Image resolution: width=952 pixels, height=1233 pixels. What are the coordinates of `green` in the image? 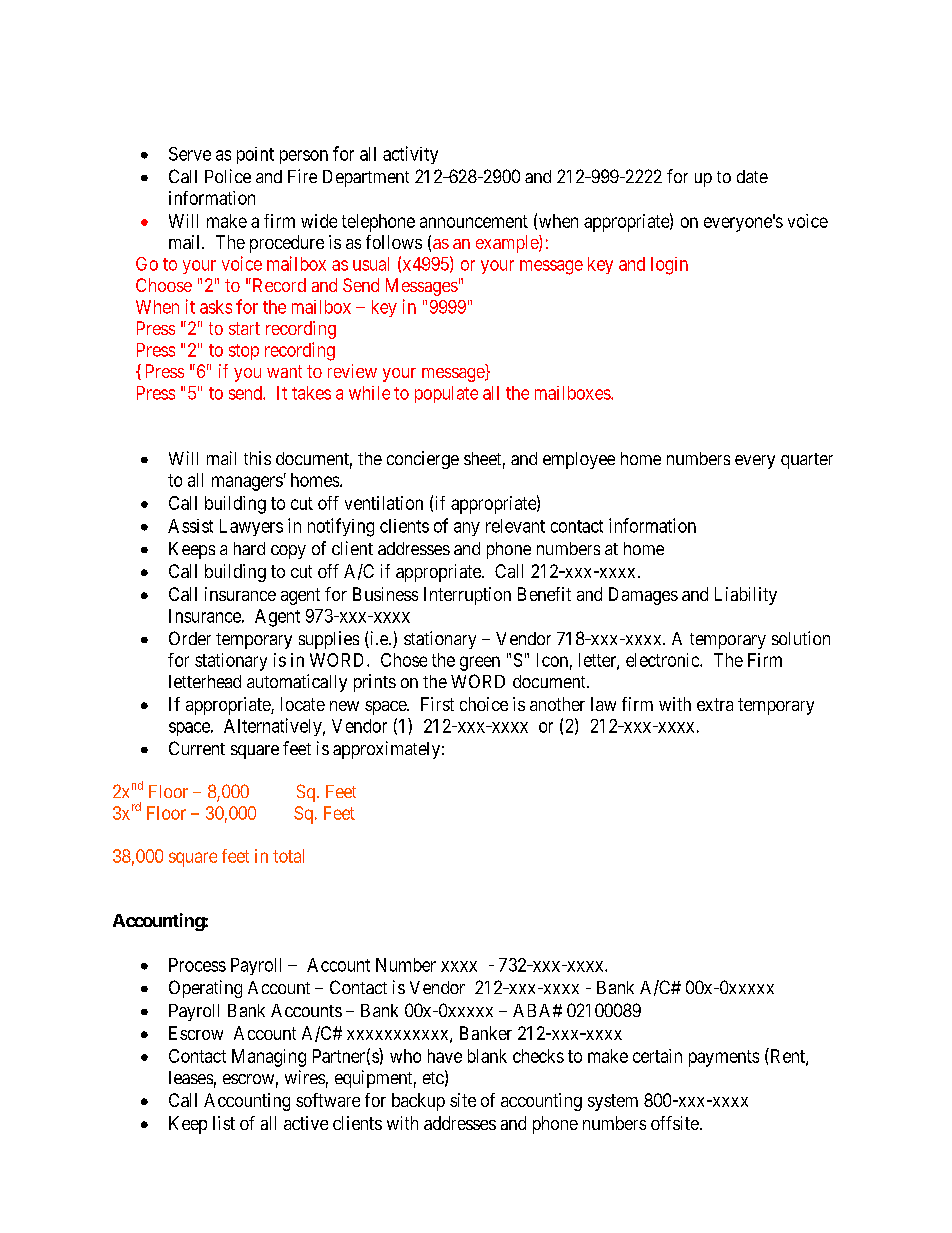 It's located at (480, 663).
